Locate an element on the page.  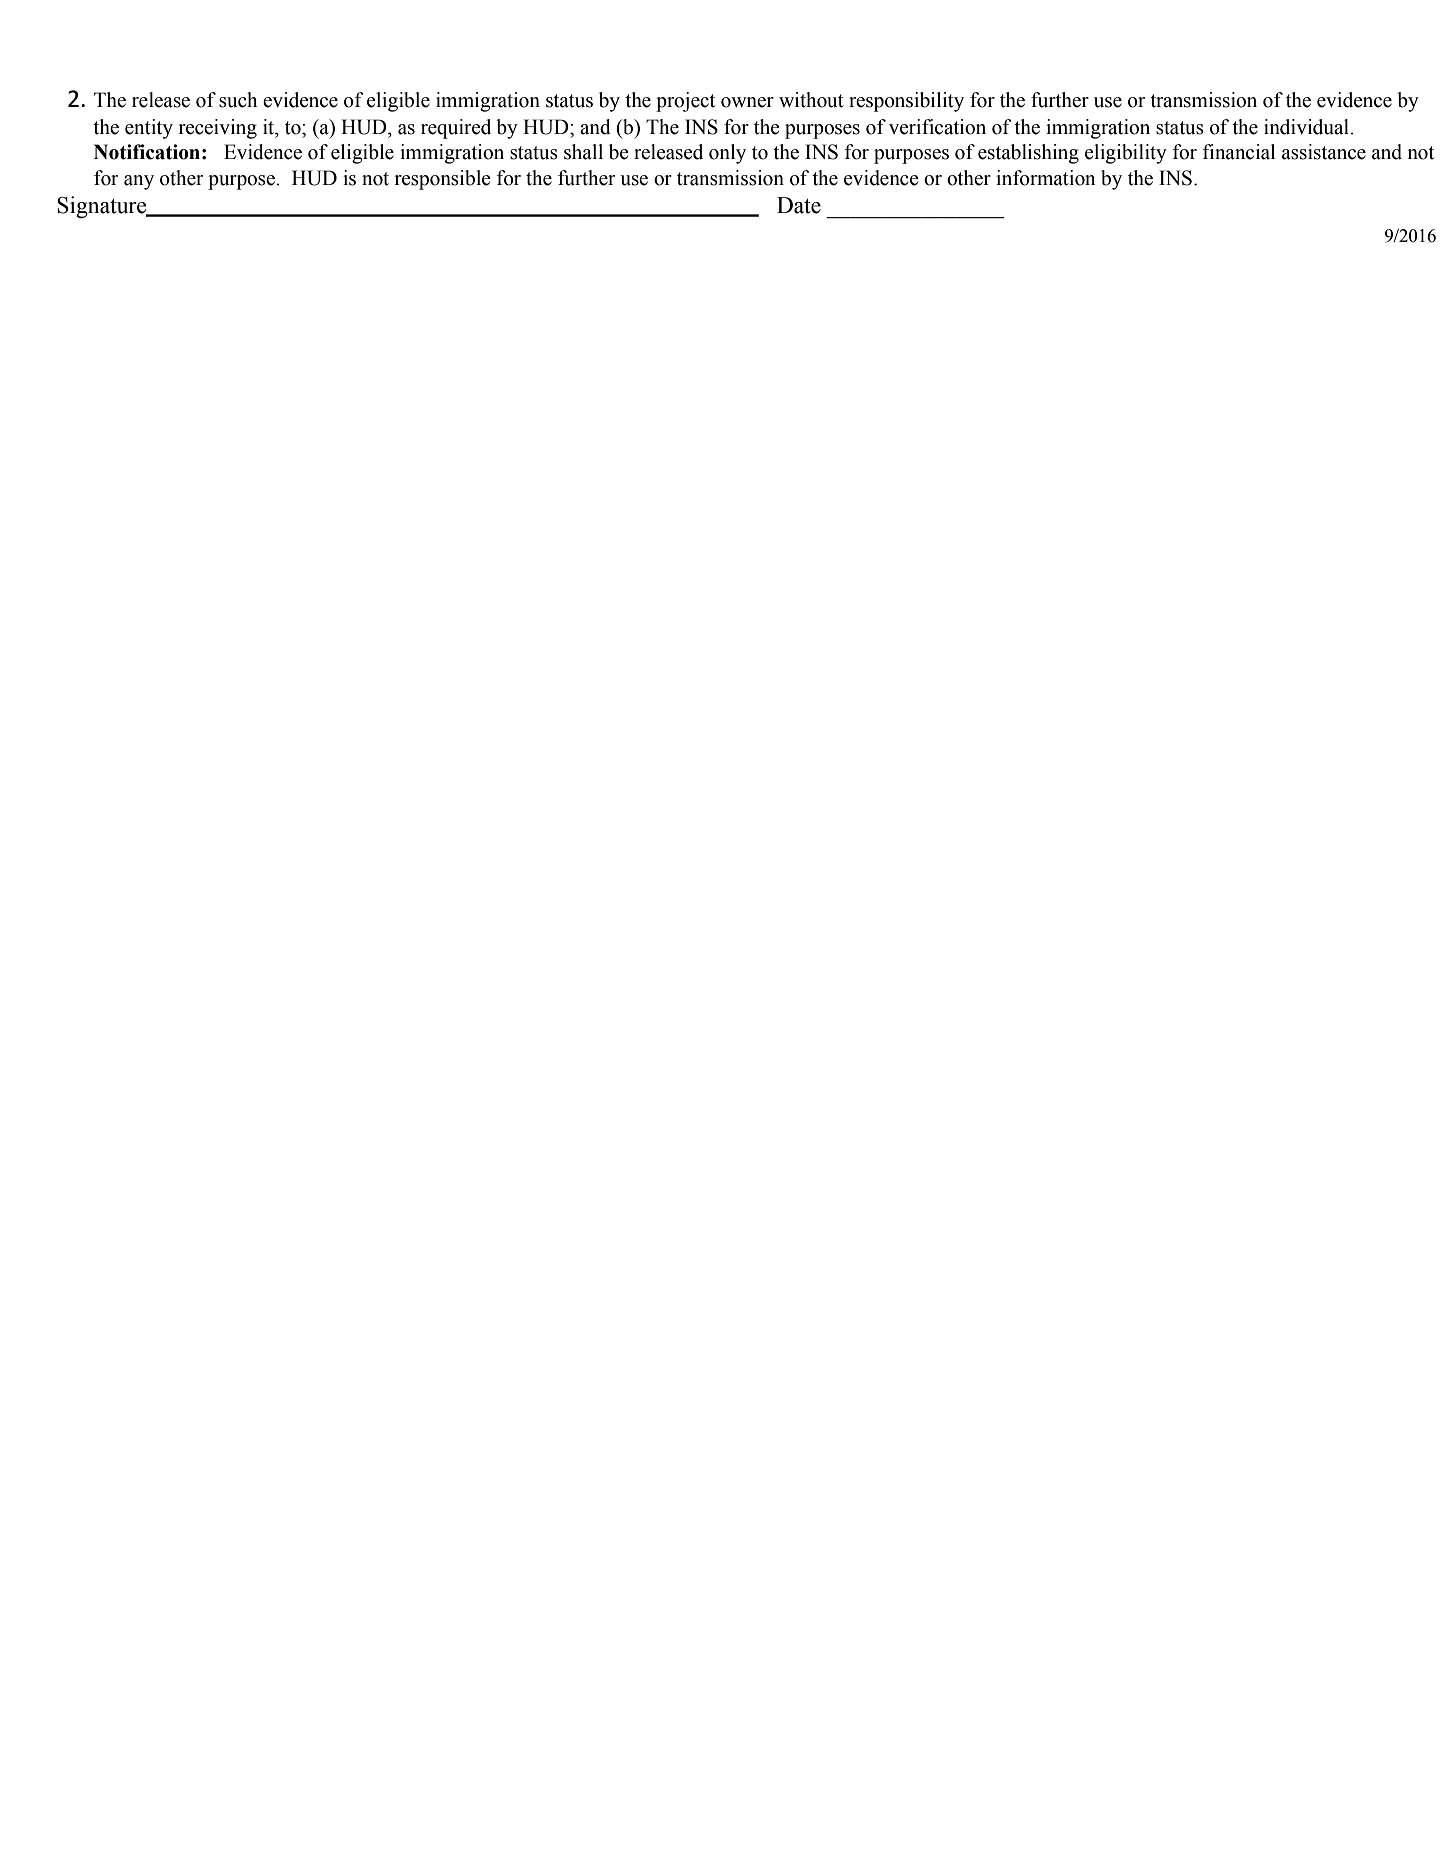
such is located at coordinates (238, 100).
